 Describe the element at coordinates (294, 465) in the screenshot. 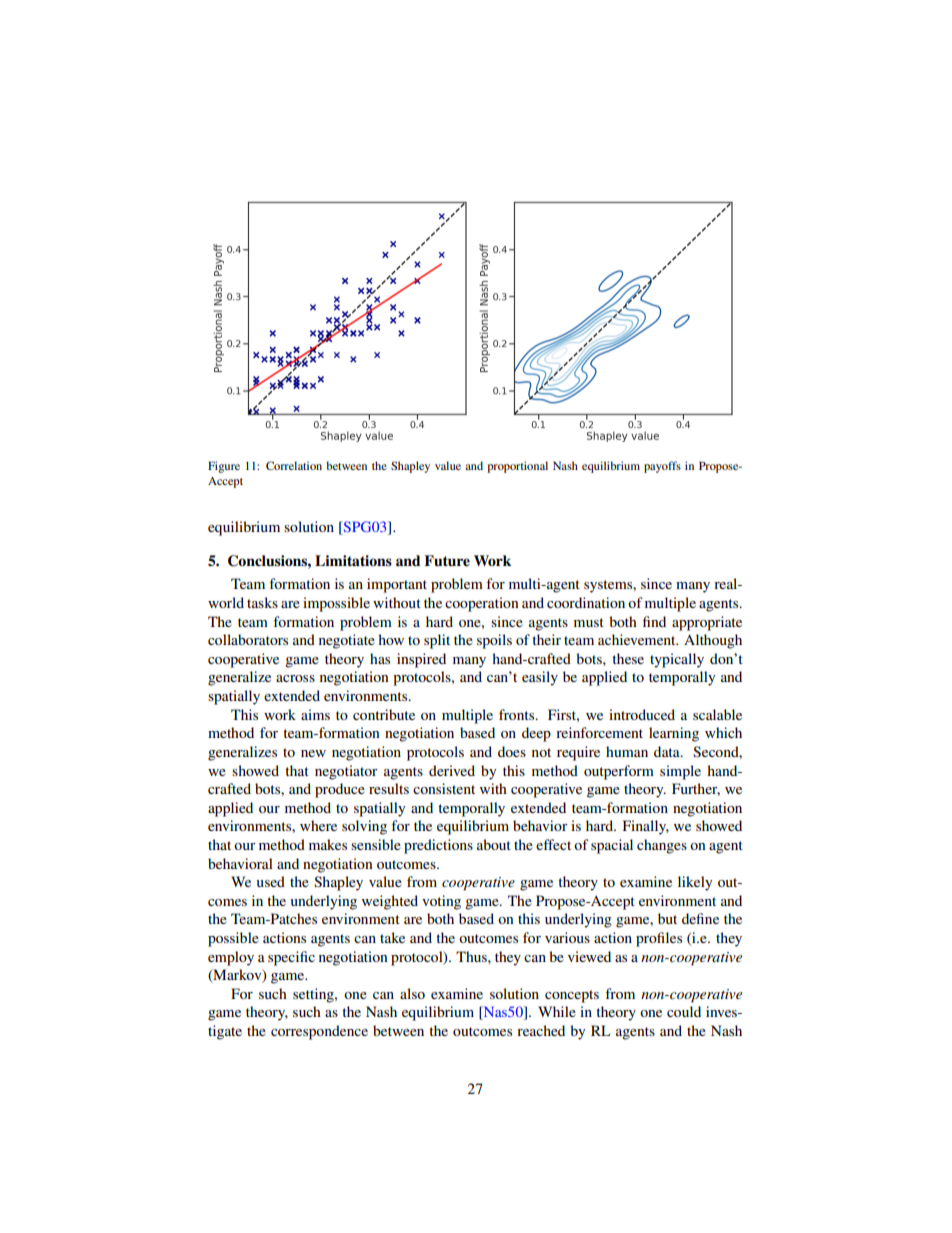

I see `Correlation` at that location.
